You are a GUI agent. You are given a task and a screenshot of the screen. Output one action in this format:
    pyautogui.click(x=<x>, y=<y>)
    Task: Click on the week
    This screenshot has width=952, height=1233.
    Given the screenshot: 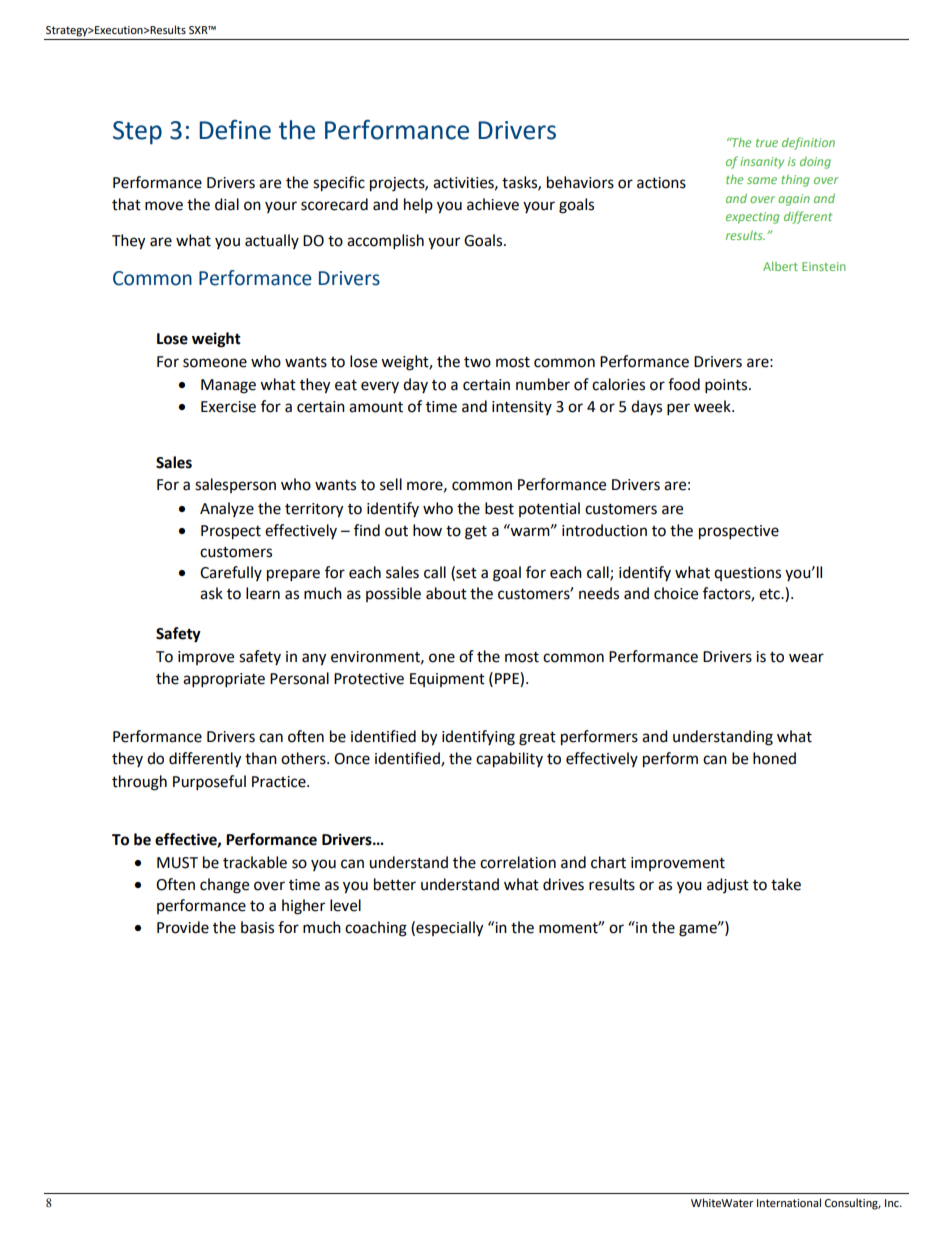 What is the action you would take?
    pyautogui.click(x=713, y=406)
